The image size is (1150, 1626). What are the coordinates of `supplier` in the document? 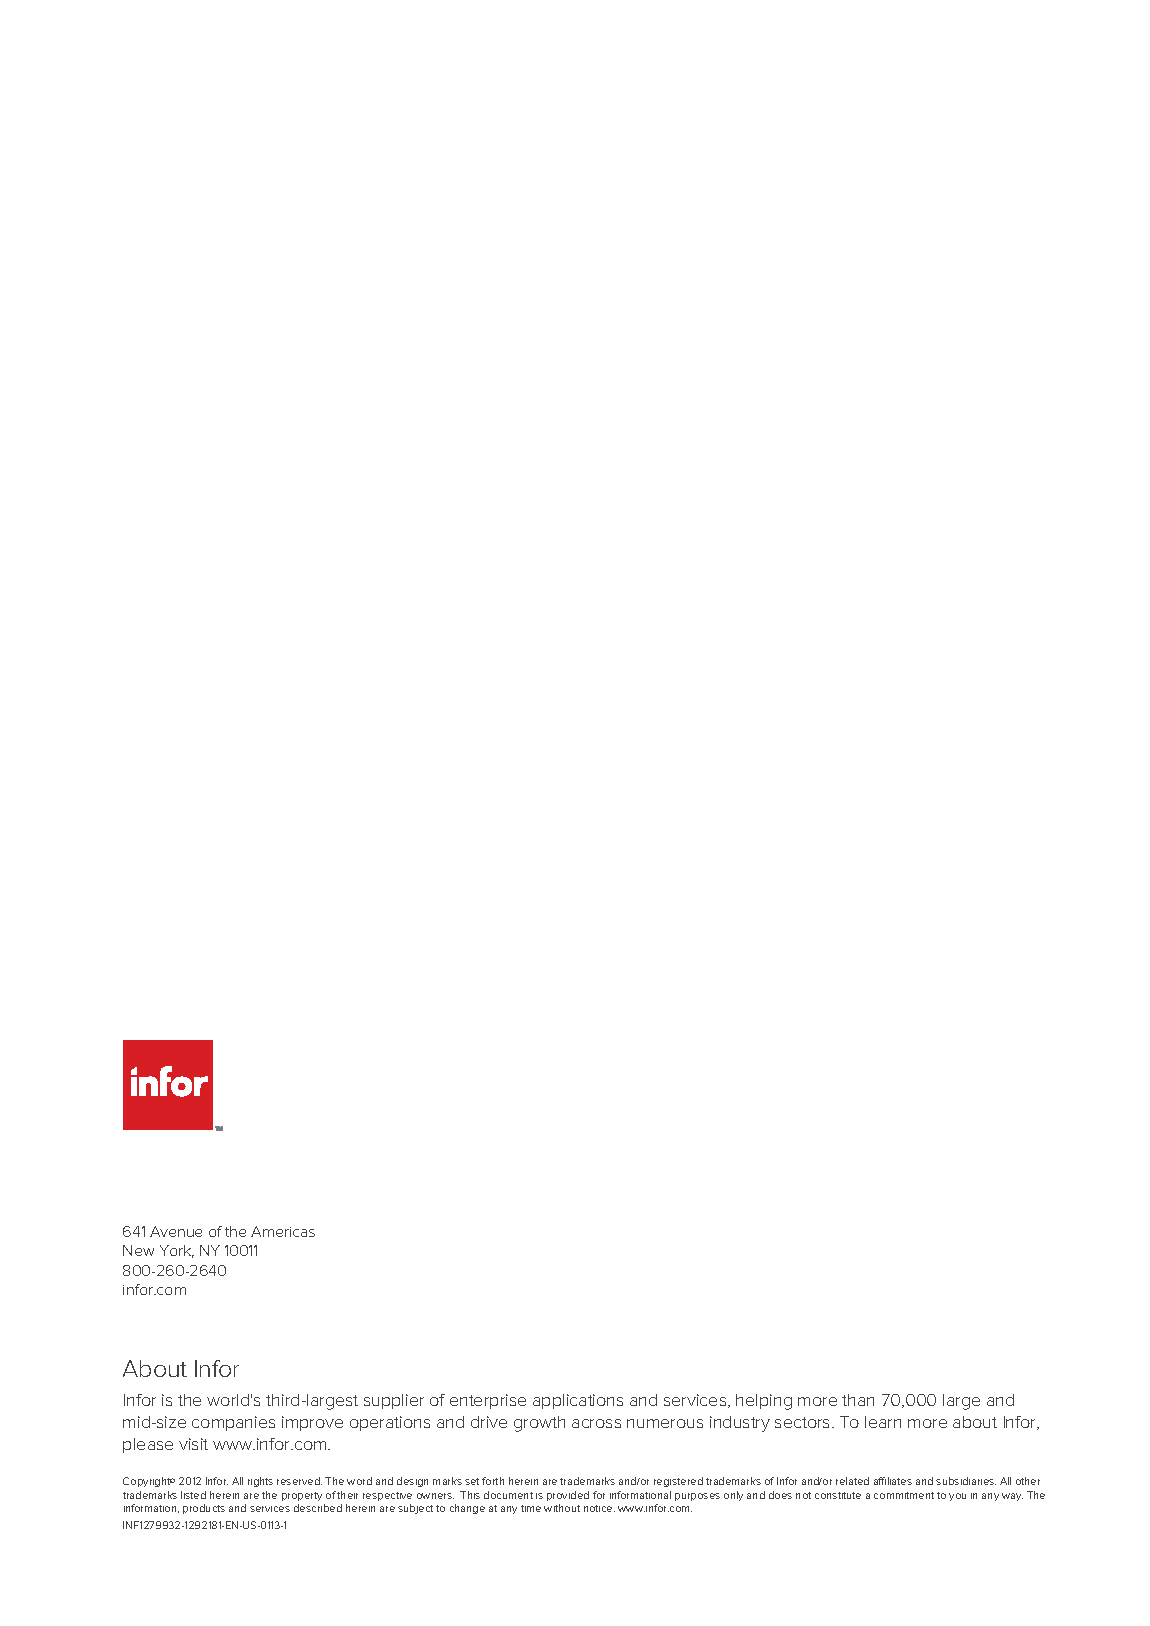 It's located at (394, 1401).
